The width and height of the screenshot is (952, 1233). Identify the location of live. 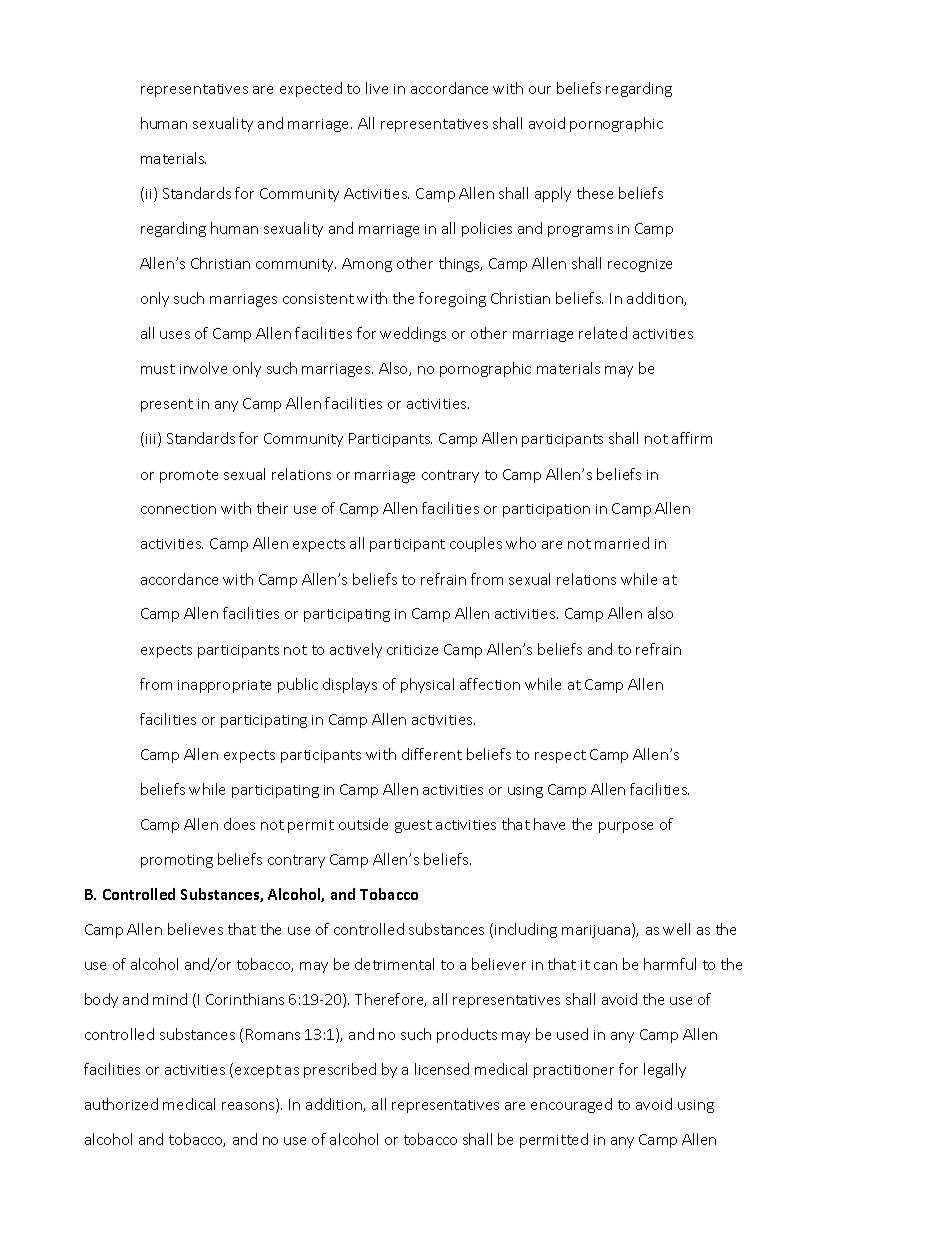
(377, 88).
